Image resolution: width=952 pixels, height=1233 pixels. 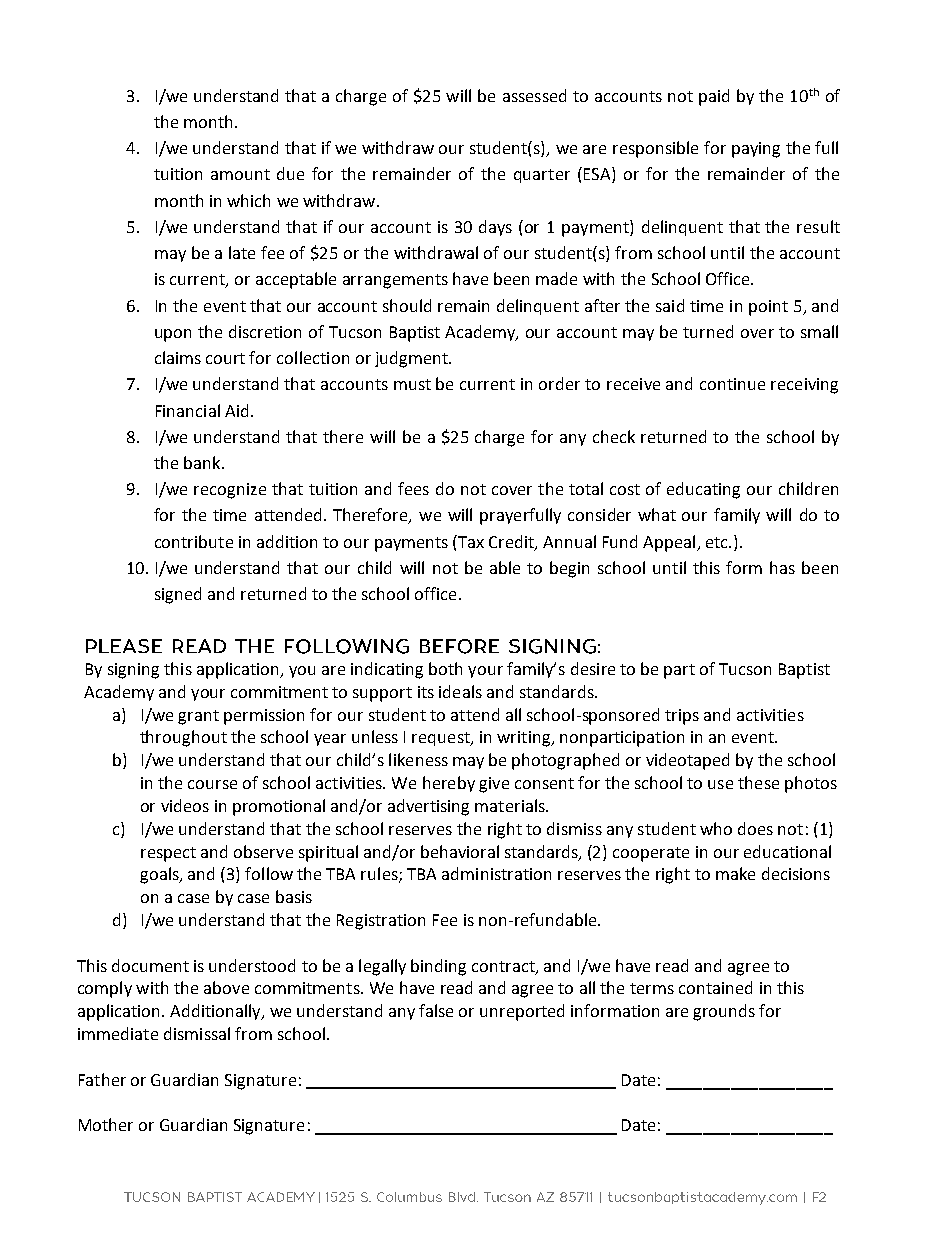 I want to click on paying, so click(x=756, y=150).
